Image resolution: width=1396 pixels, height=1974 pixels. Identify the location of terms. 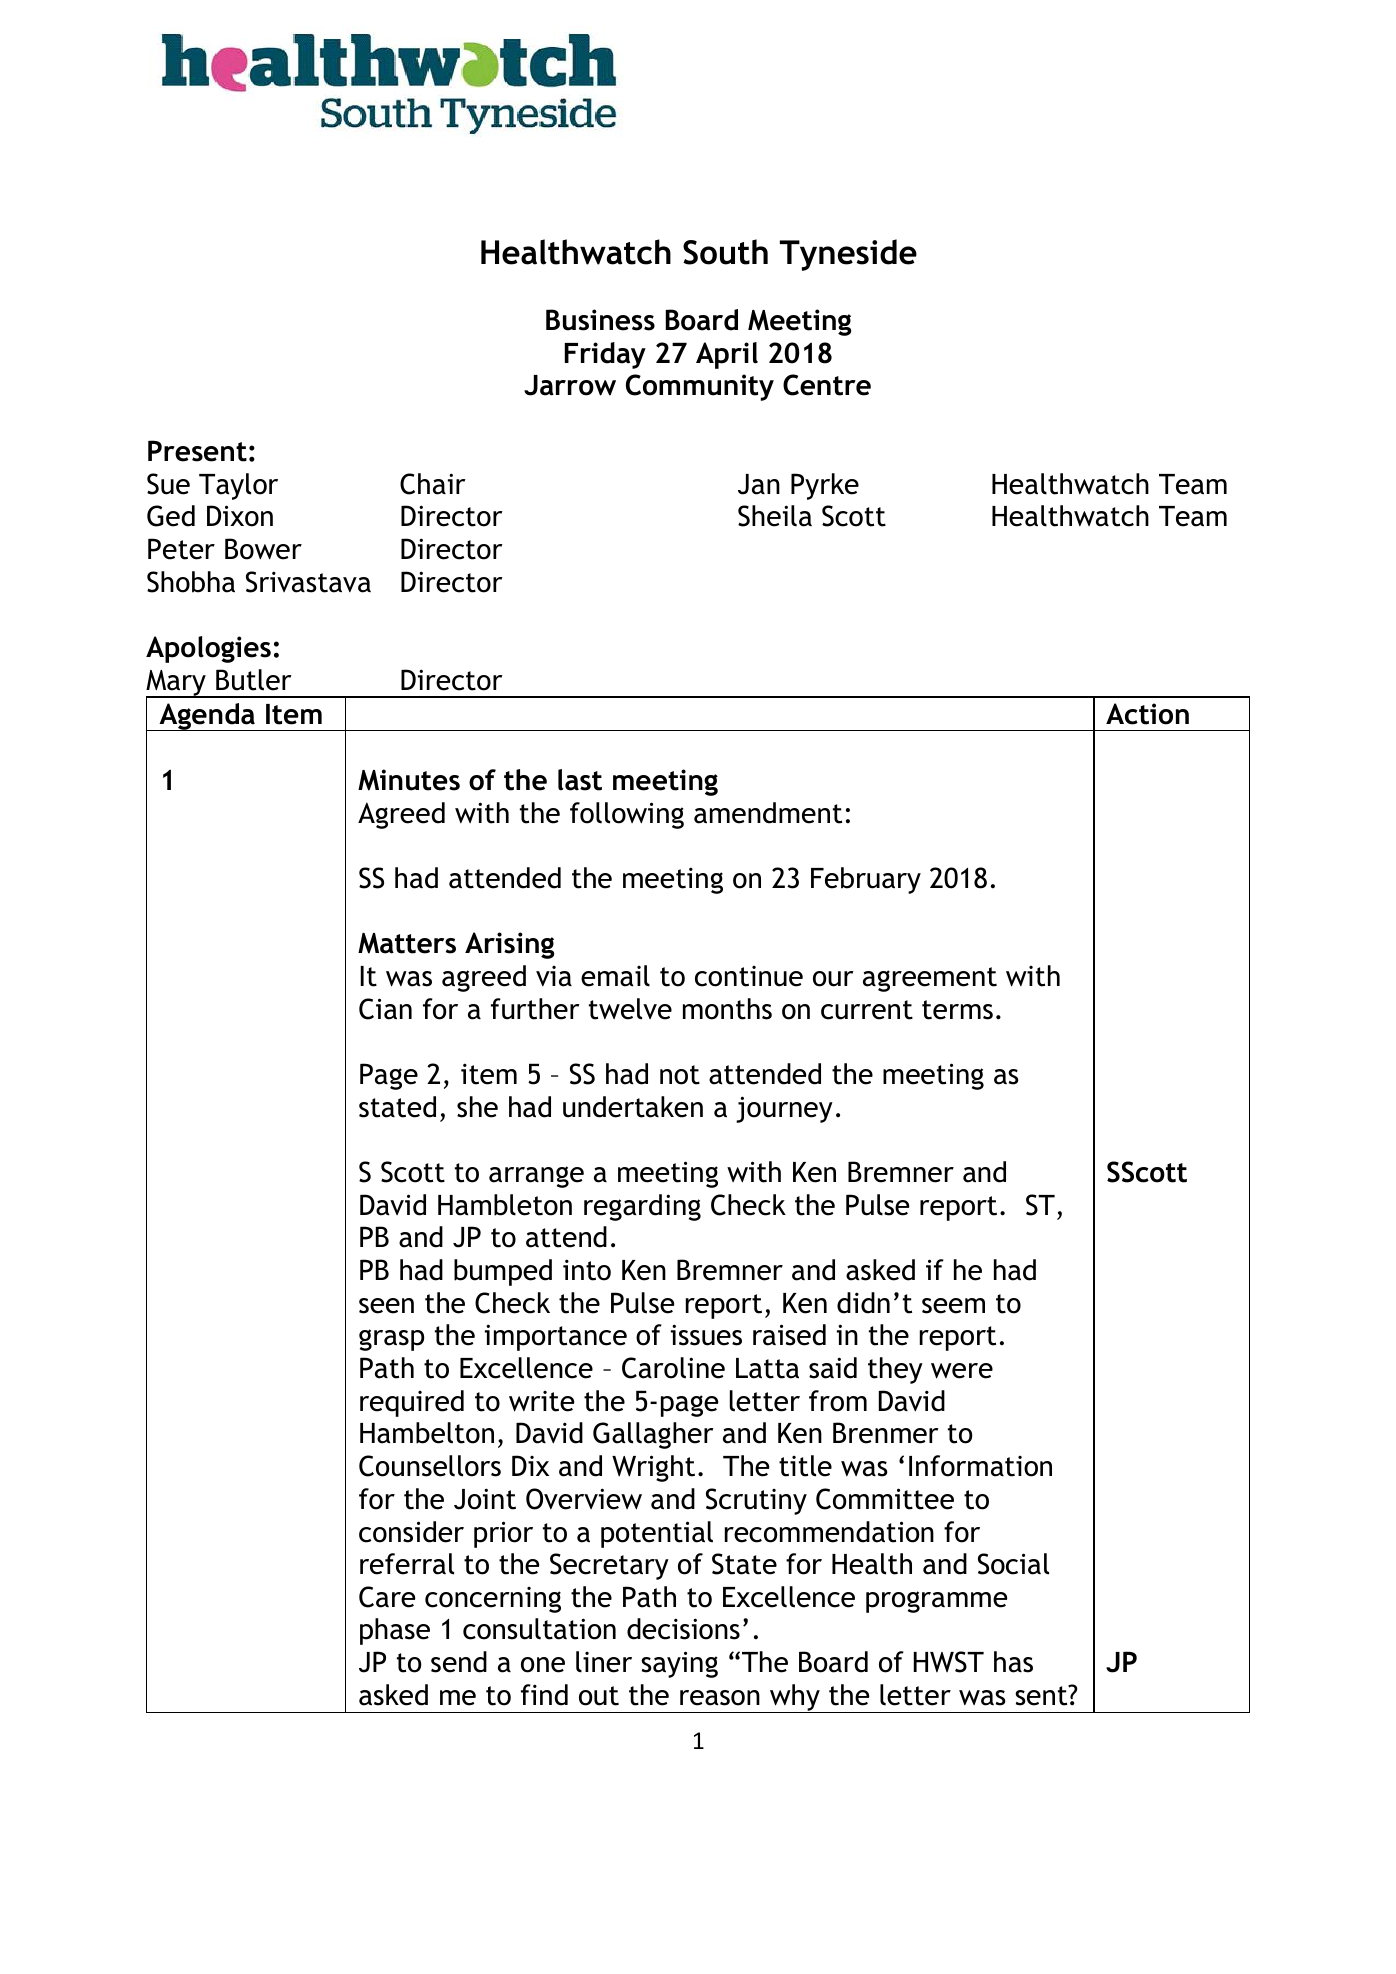
(957, 1010).
